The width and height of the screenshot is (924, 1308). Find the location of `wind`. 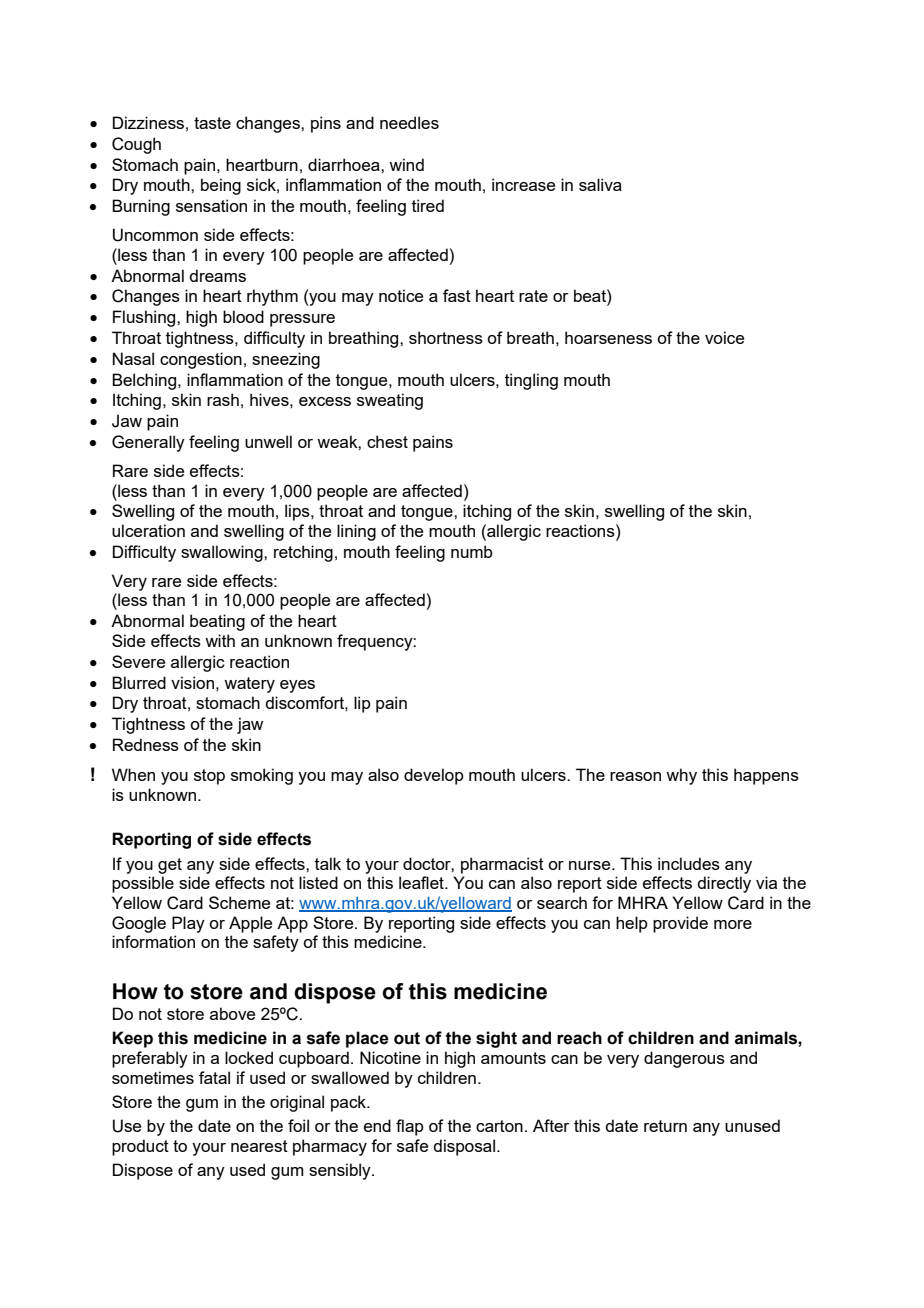

wind is located at coordinates (406, 164).
